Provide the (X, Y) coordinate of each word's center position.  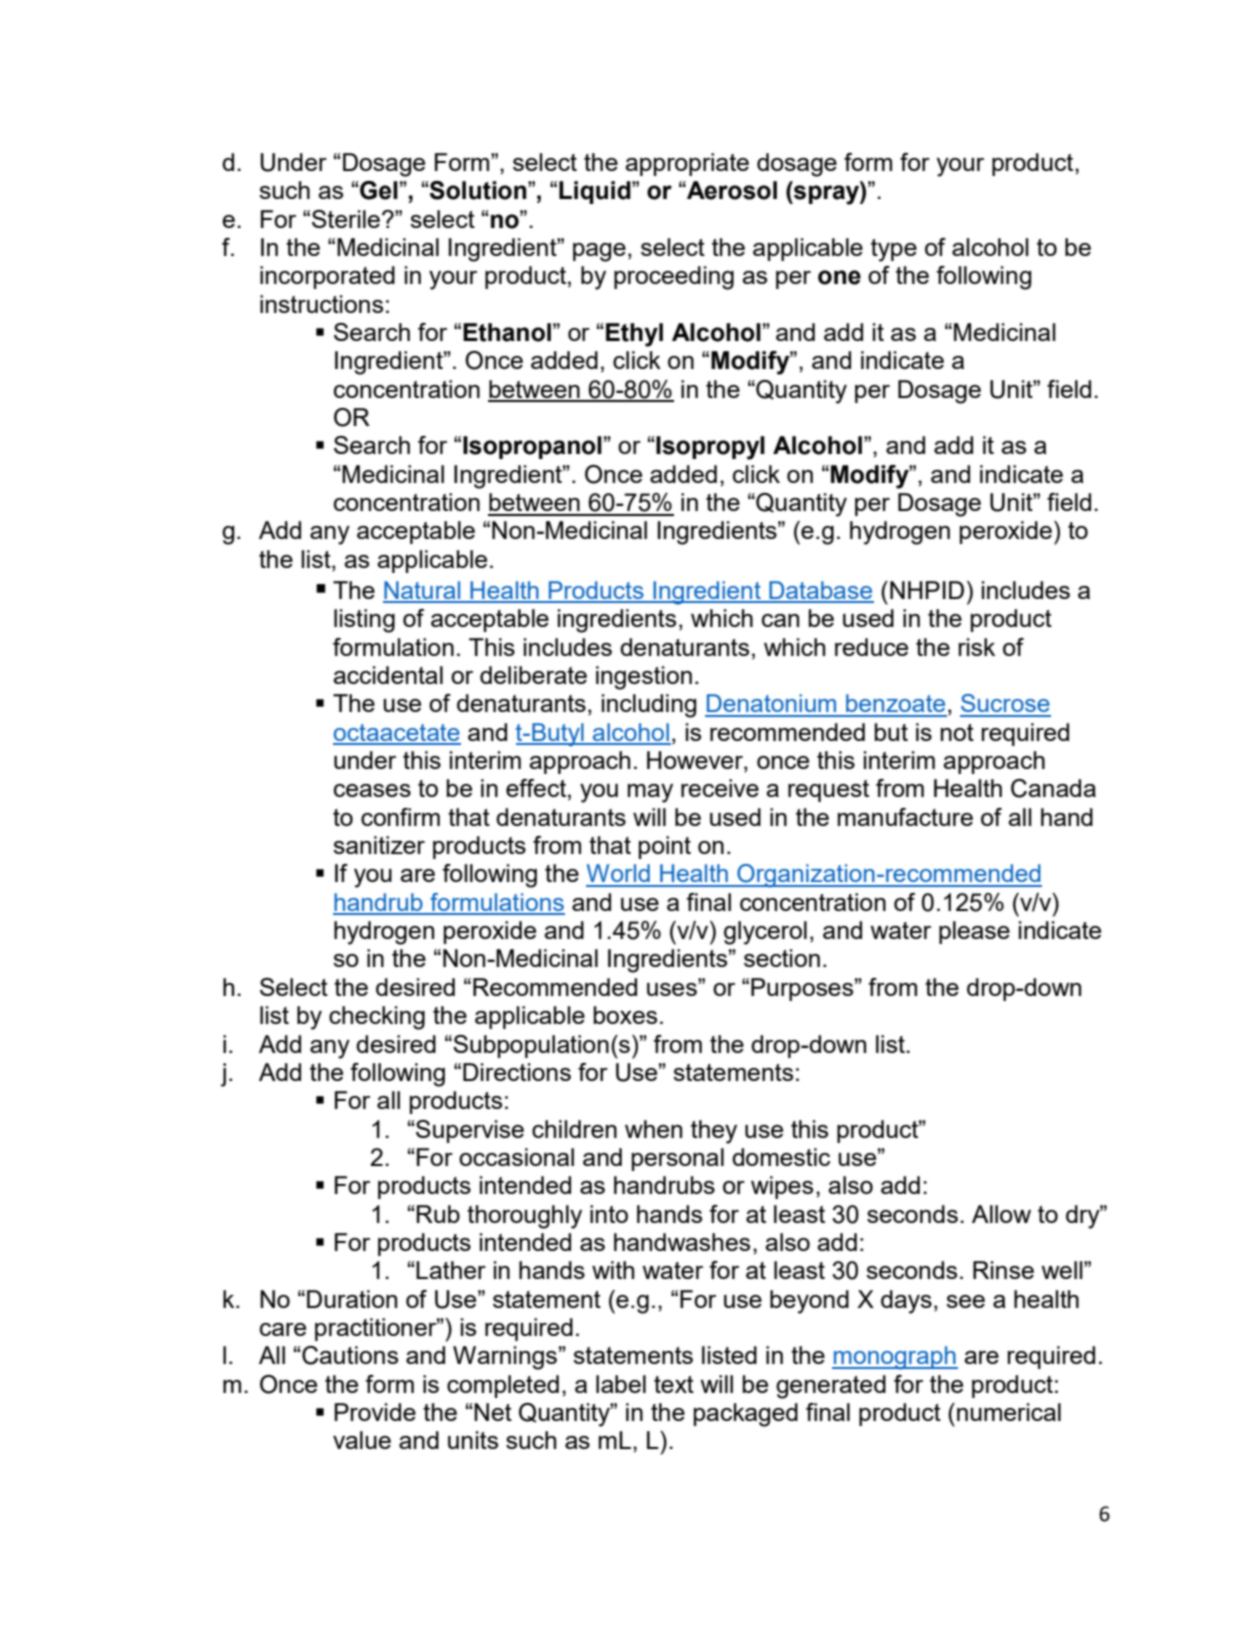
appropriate (687, 164)
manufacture (905, 817)
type (894, 250)
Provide (375, 1412)
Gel (379, 190)
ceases (372, 790)
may (650, 793)
